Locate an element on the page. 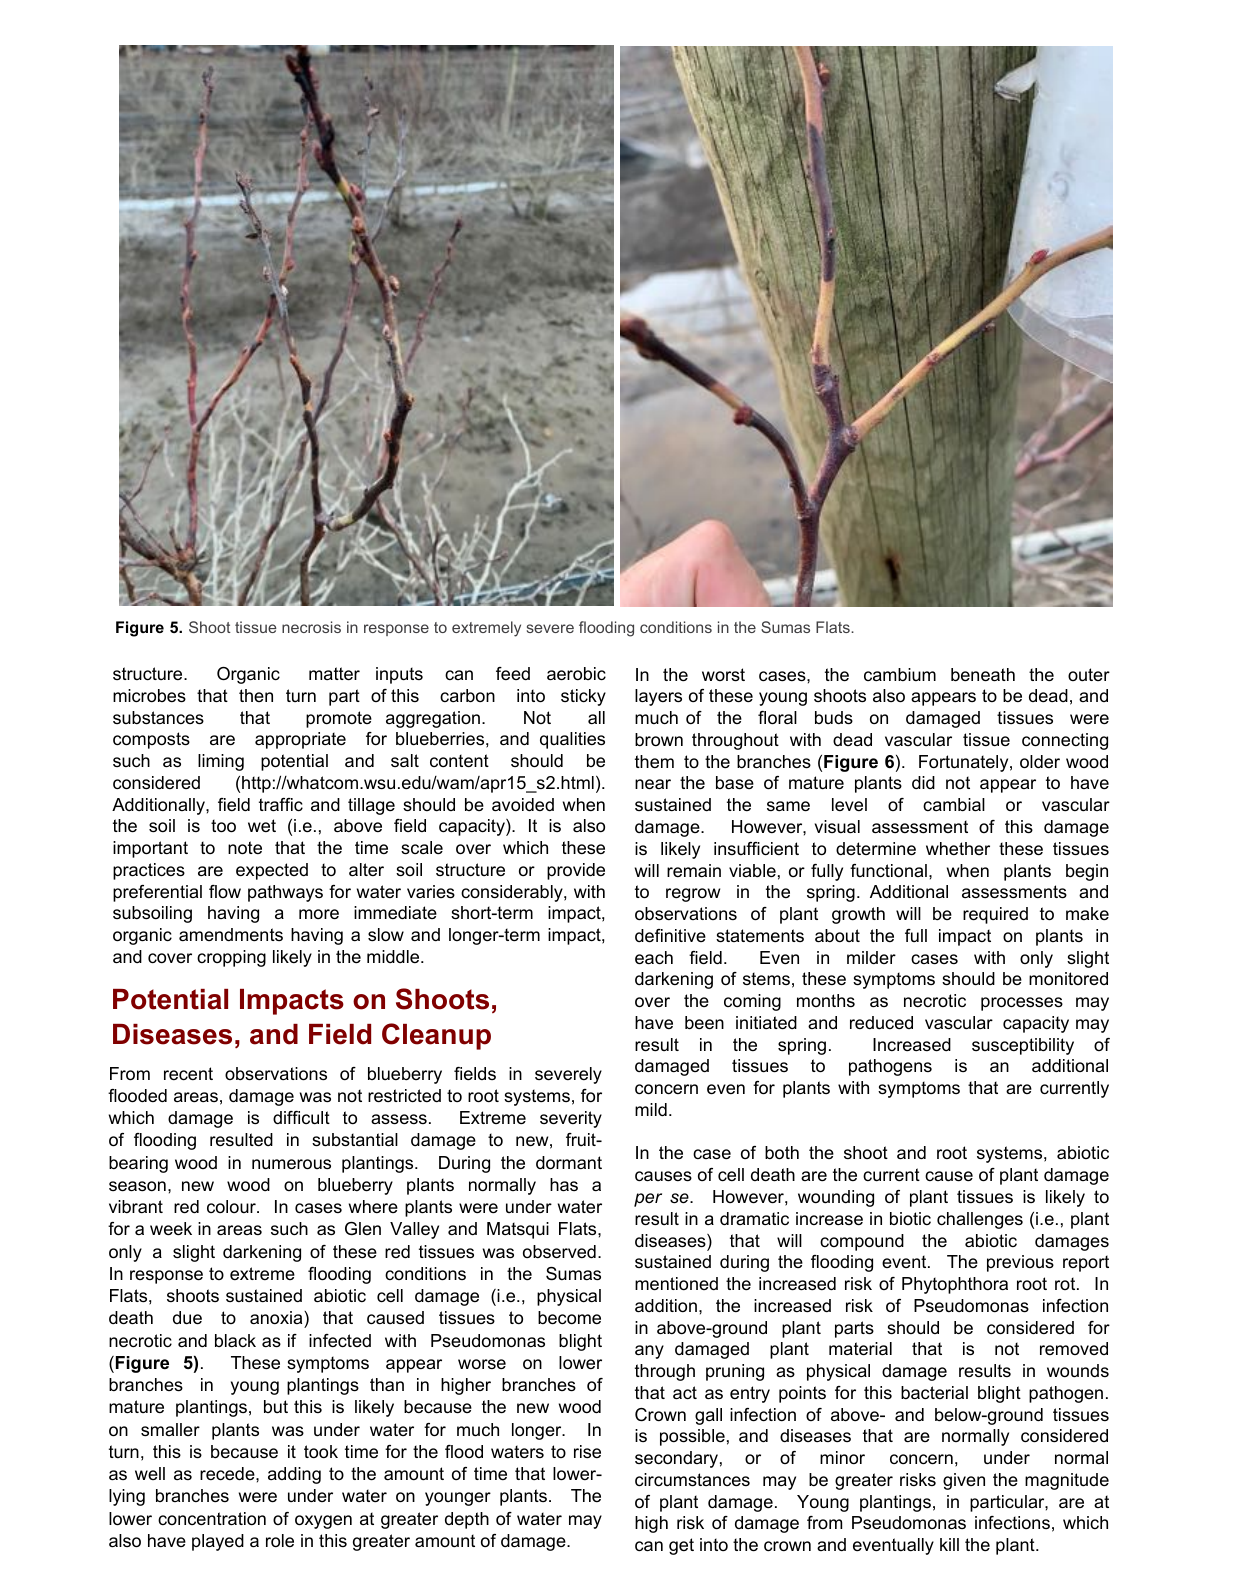 Image resolution: width=1233 pixels, height=1596 pixels. cambium is located at coordinates (900, 674).
